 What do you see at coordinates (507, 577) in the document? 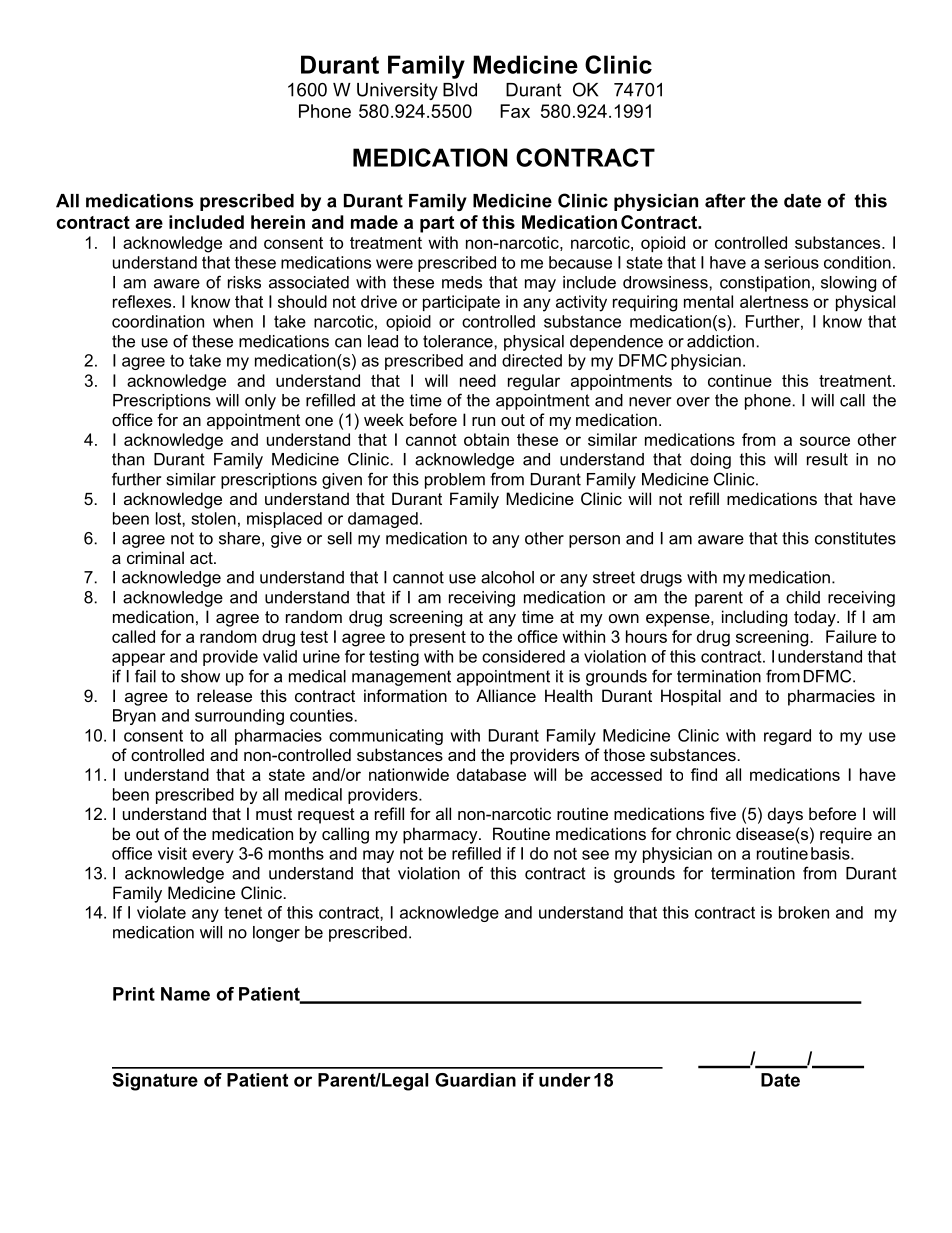
I see `alcohol` at bounding box center [507, 577].
